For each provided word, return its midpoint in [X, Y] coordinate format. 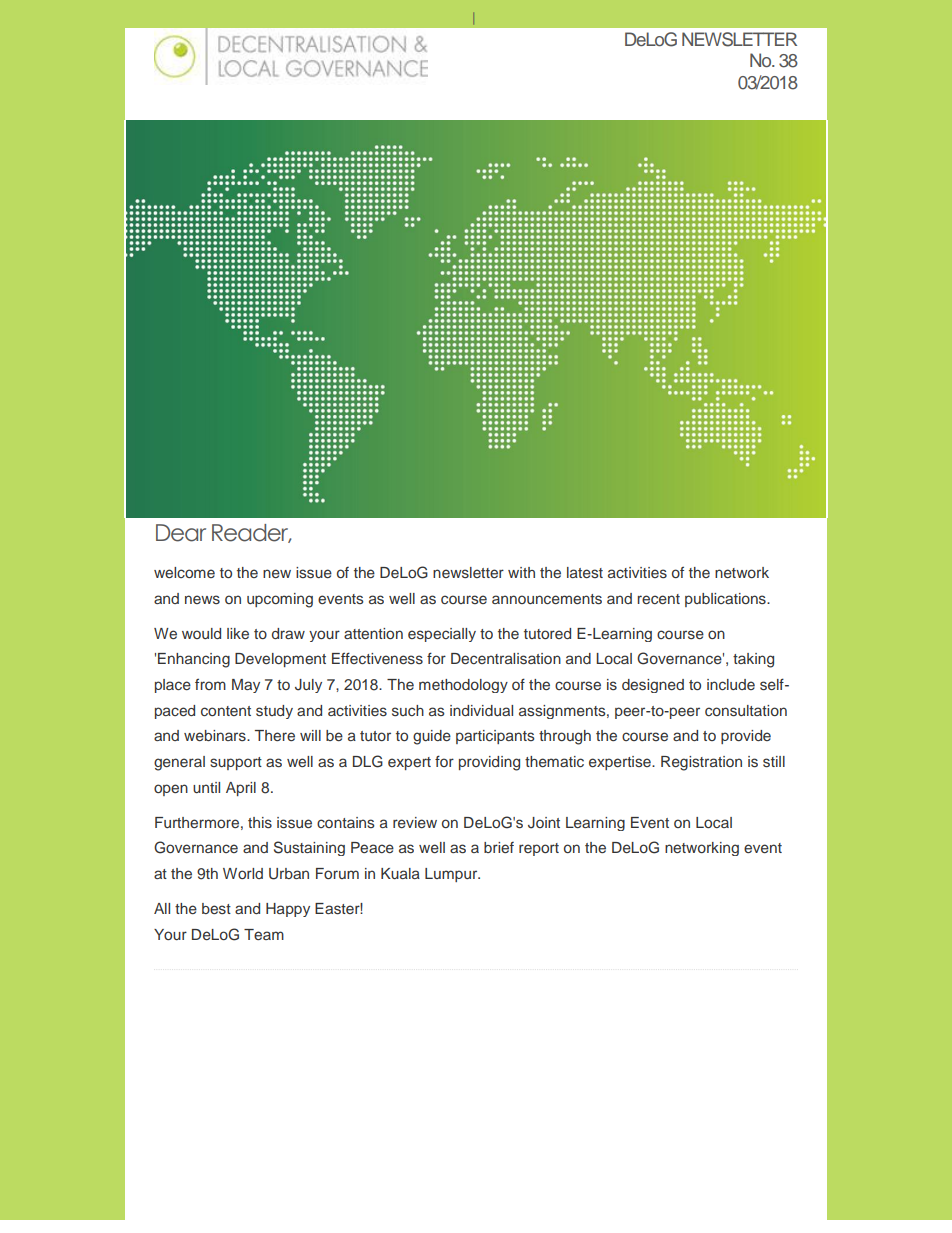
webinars [216, 735]
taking [753, 660]
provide [746, 737]
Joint [544, 823]
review [415, 822]
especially [442, 635]
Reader [251, 533]
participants [495, 737]
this [260, 822]
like [238, 633]
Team [264, 934]
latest [585, 572]
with [521, 572]
